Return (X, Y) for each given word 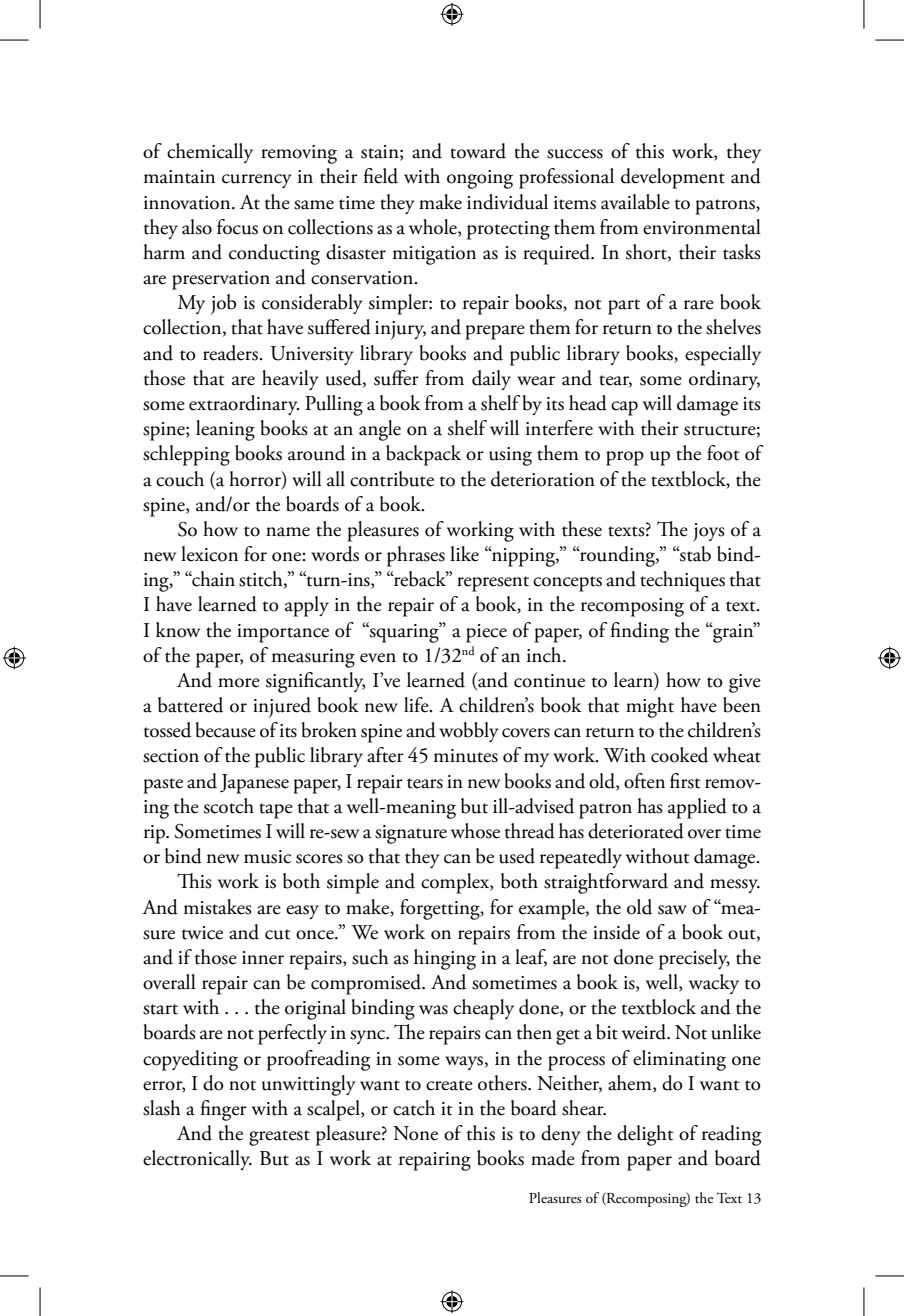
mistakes (218, 907)
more (239, 683)
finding (639, 632)
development (673, 178)
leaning (225, 430)
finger (223, 1110)
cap (624, 408)
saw (672, 910)
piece (486, 633)
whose (475, 831)
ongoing (480, 179)
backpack (423, 455)
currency (257, 181)
